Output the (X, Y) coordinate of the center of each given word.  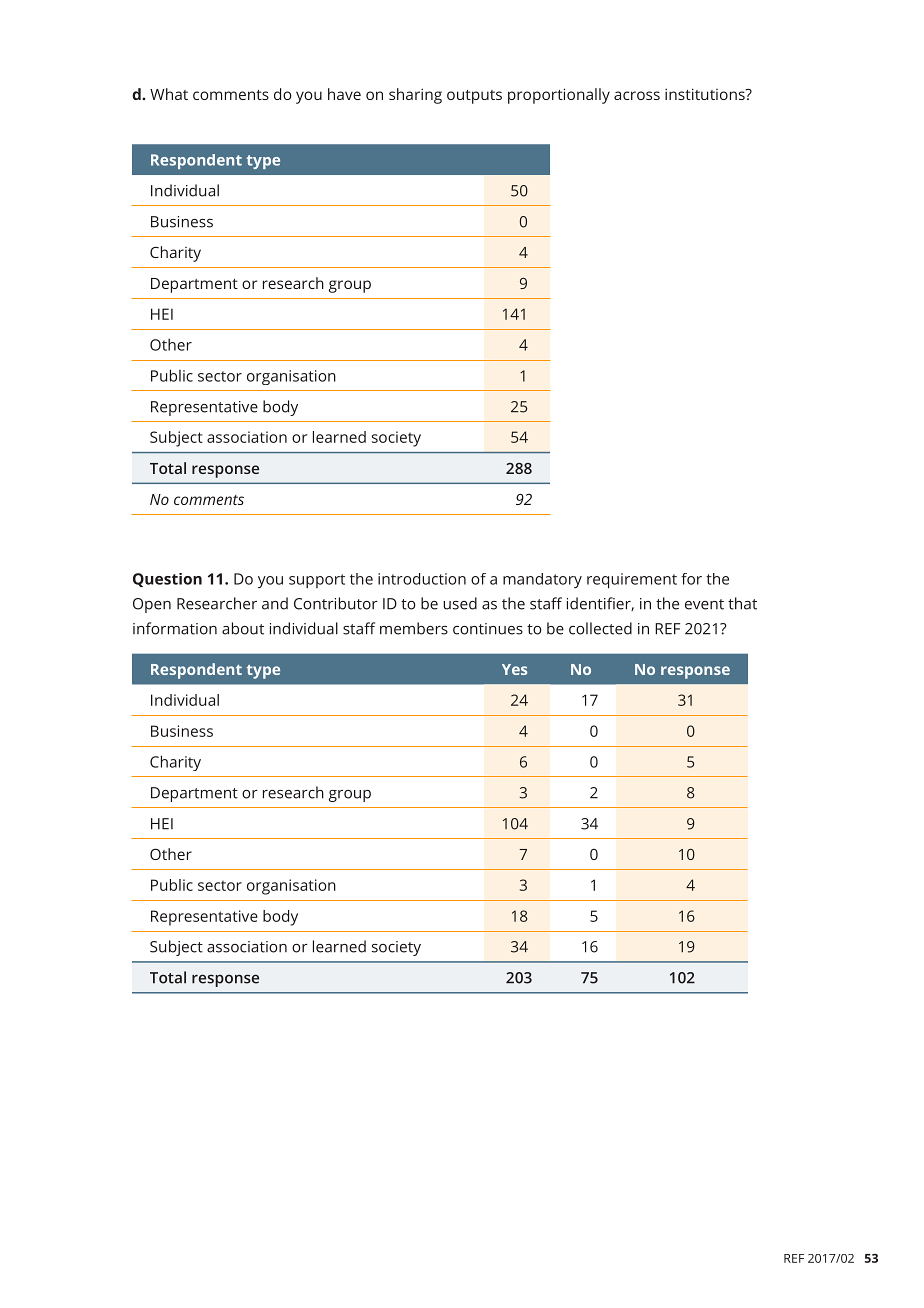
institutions (706, 94)
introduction (422, 579)
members (414, 628)
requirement (632, 581)
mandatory (542, 580)
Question (167, 580)
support (317, 581)
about (243, 628)
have (344, 94)
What (169, 94)
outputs (474, 97)
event (704, 604)
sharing (415, 96)
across (637, 95)
